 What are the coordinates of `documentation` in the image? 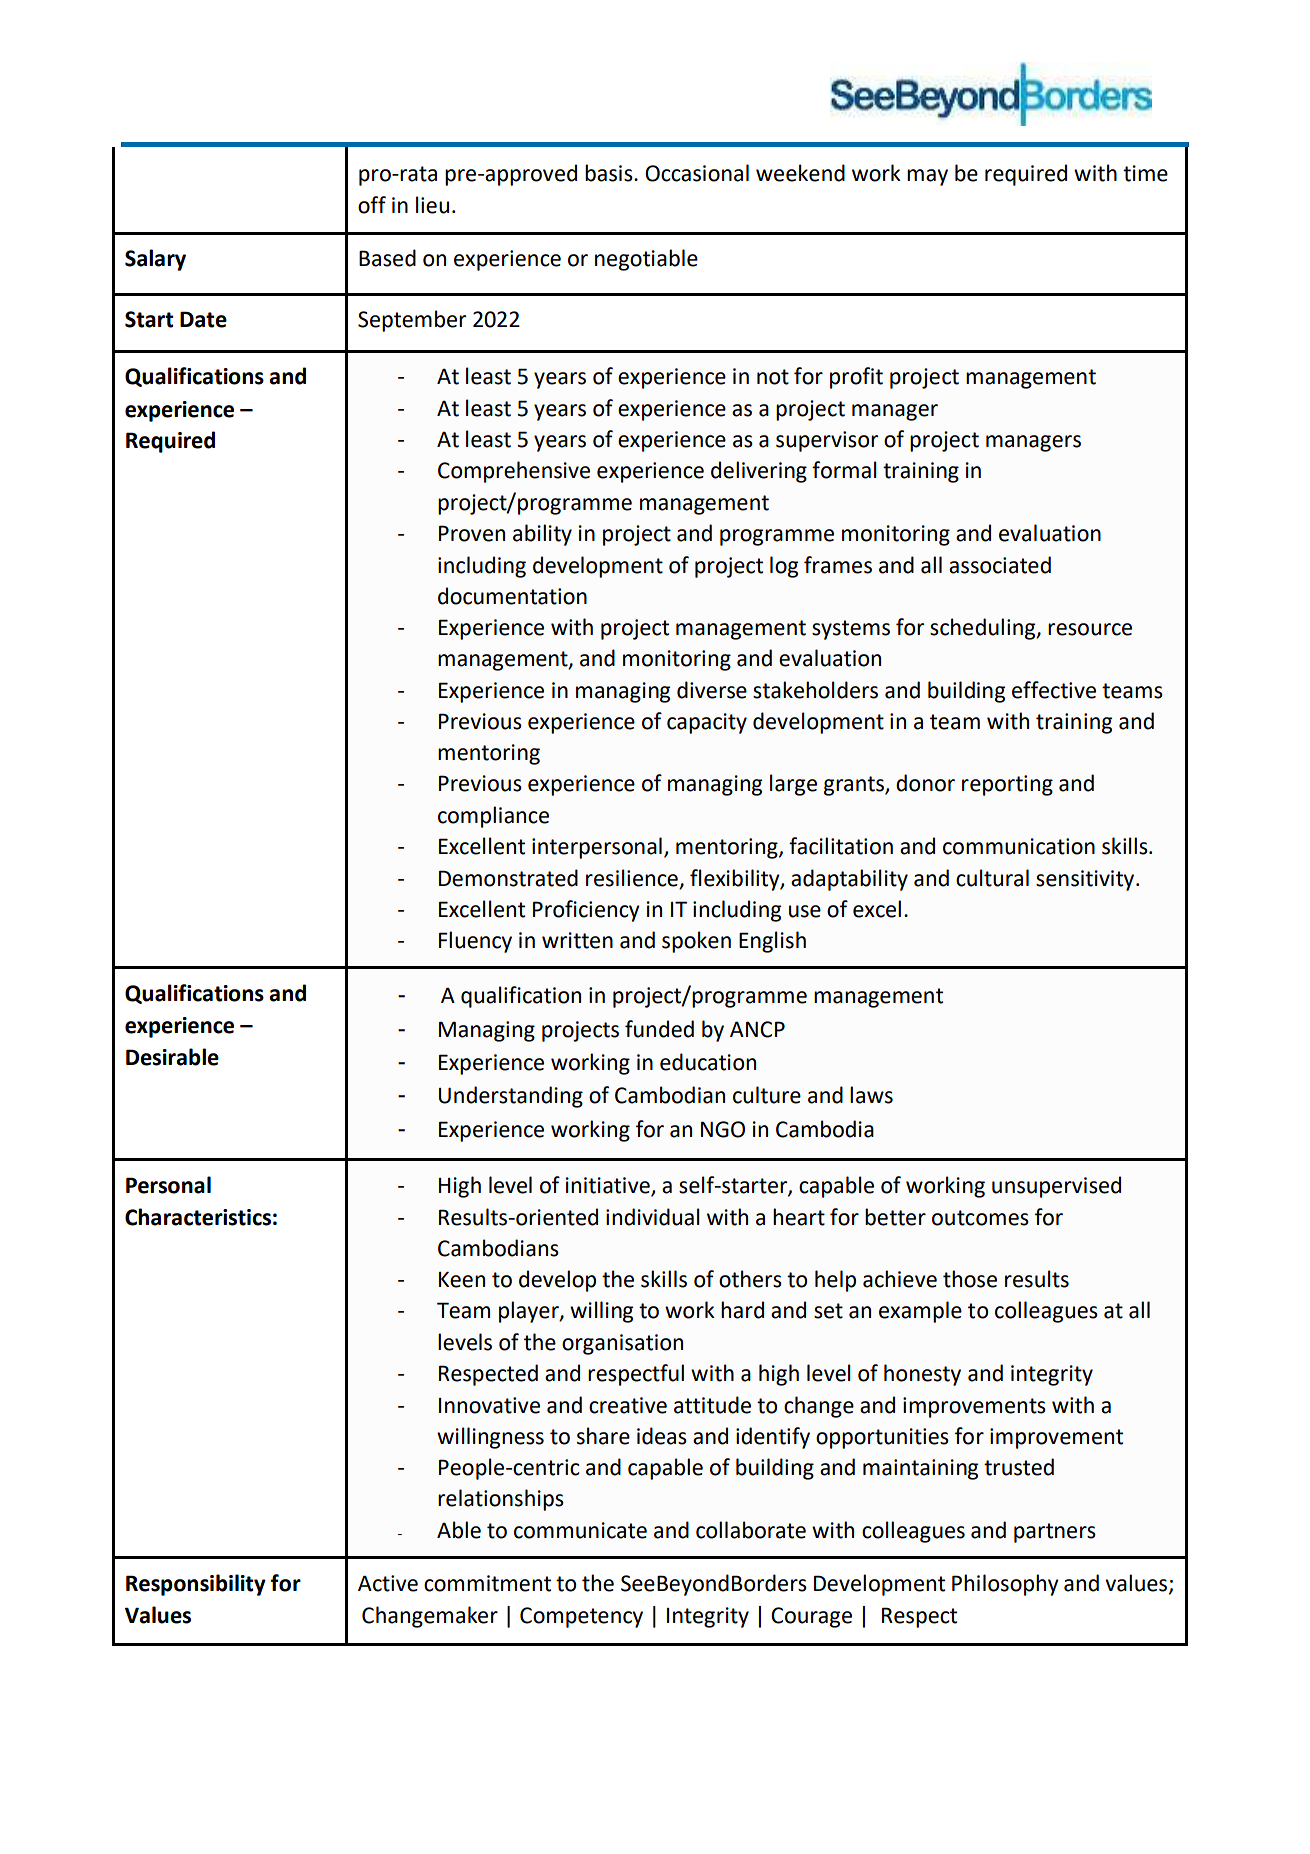 It's located at (512, 596).
